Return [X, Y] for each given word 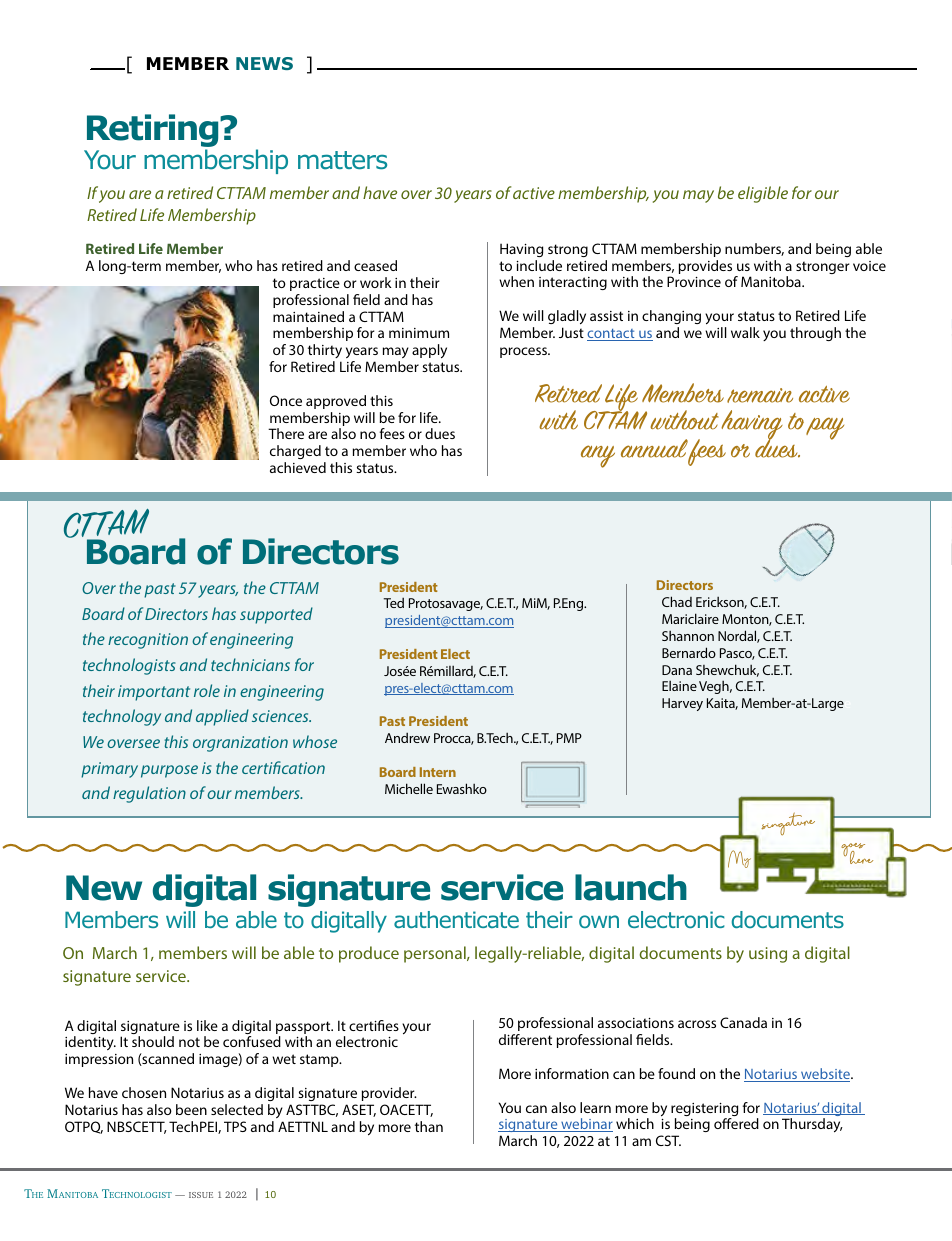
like [207, 1025]
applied [222, 717]
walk [745, 332]
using [768, 955]
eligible [763, 194]
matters [342, 160]
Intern [438, 772]
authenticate [456, 919]
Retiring [154, 132]
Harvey [682, 704]
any [598, 456]
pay [825, 428]
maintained [308, 316]
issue [201, 1195]
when [516, 281]
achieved [298, 467]
